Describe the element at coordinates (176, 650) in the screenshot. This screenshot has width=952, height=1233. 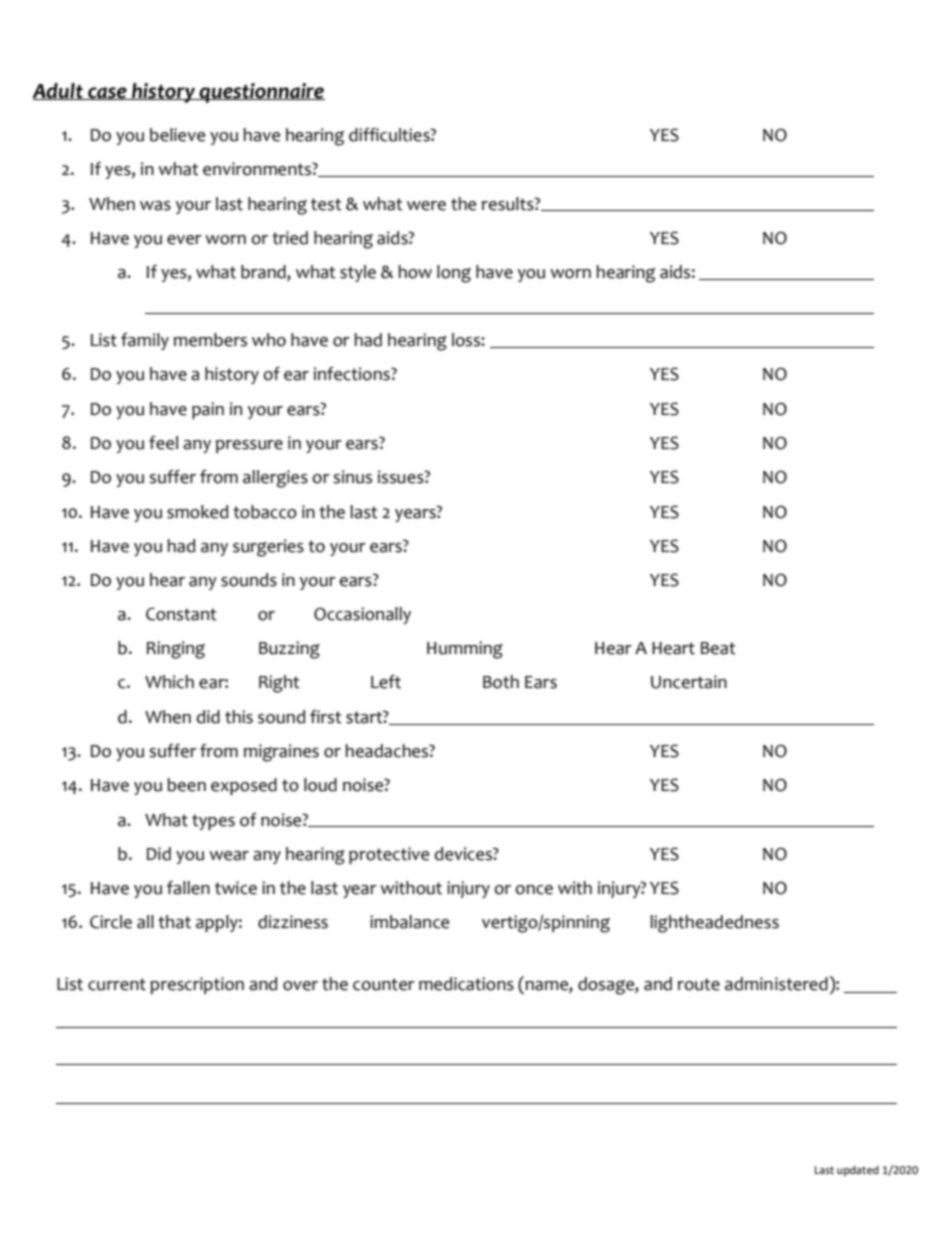
I see `Ringing` at that location.
